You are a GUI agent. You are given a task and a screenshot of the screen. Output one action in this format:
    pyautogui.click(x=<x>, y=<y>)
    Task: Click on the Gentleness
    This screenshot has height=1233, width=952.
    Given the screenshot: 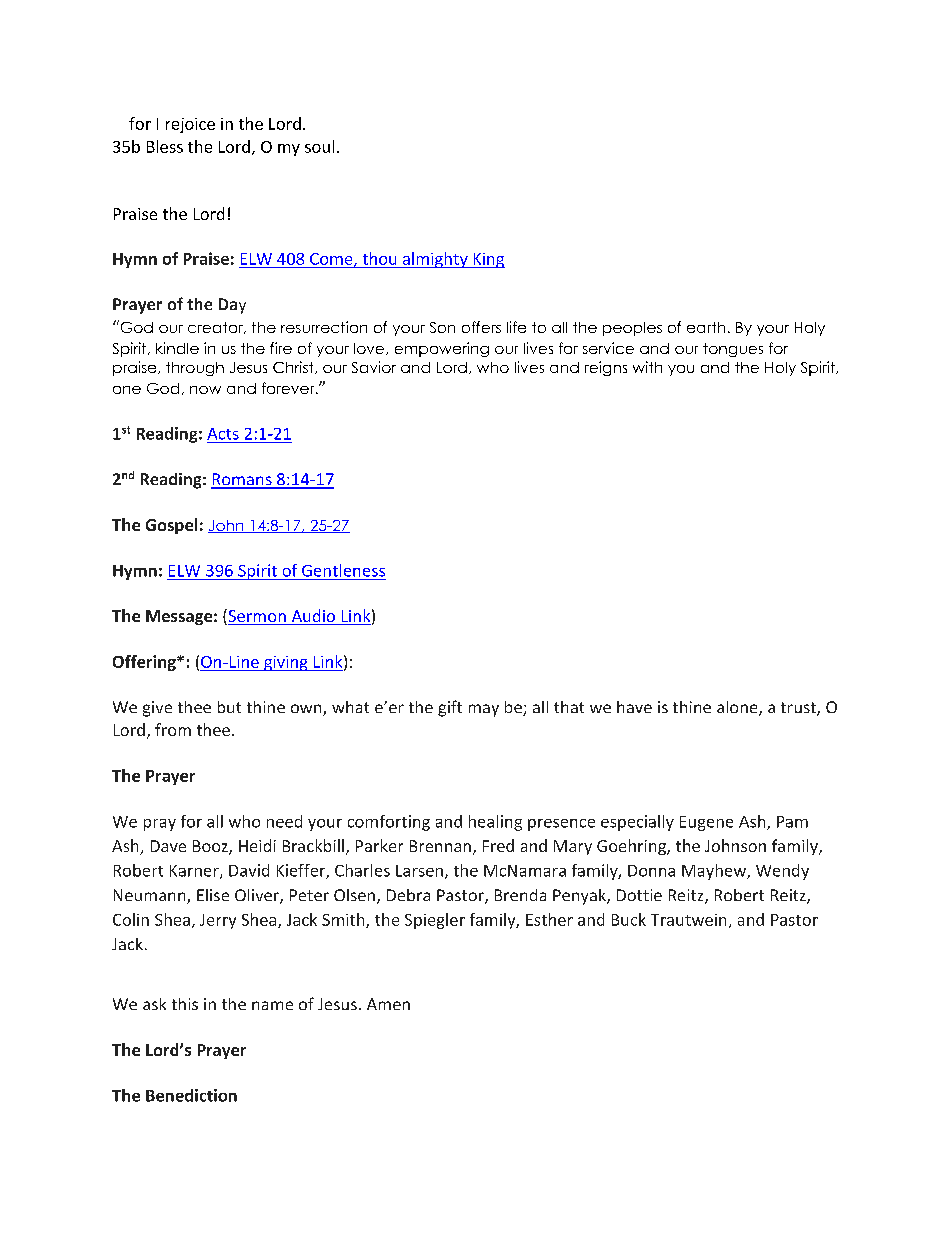 What is the action you would take?
    pyautogui.click(x=343, y=570)
